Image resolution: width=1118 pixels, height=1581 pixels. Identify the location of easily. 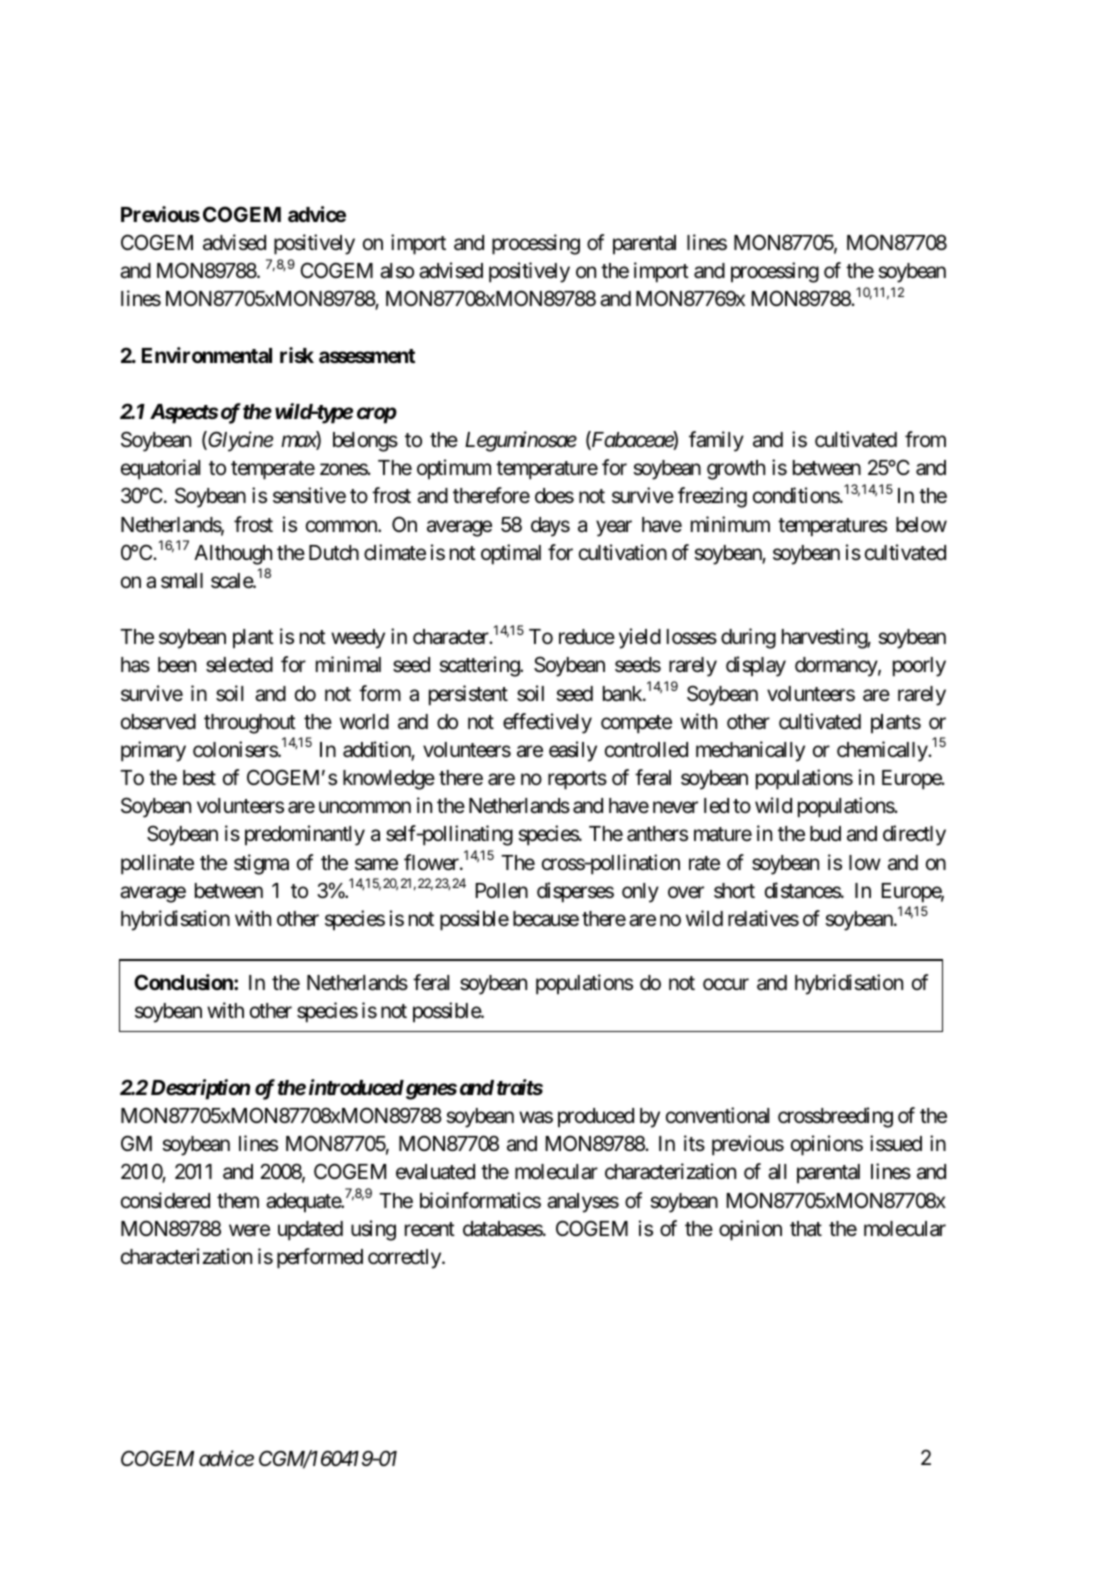
(573, 751).
